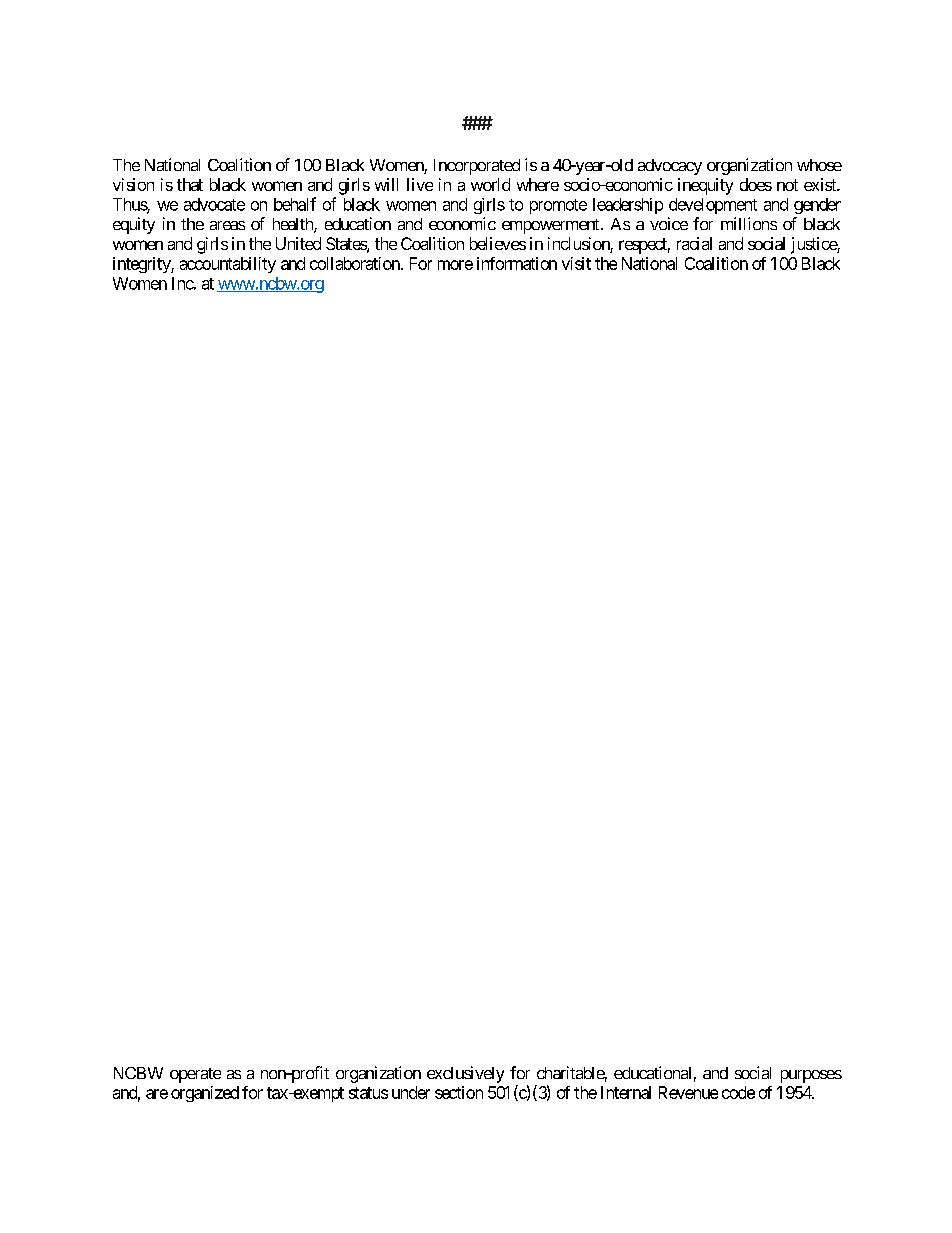  What do you see at coordinates (694, 243) in the screenshot?
I see `racial` at bounding box center [694, 243].
